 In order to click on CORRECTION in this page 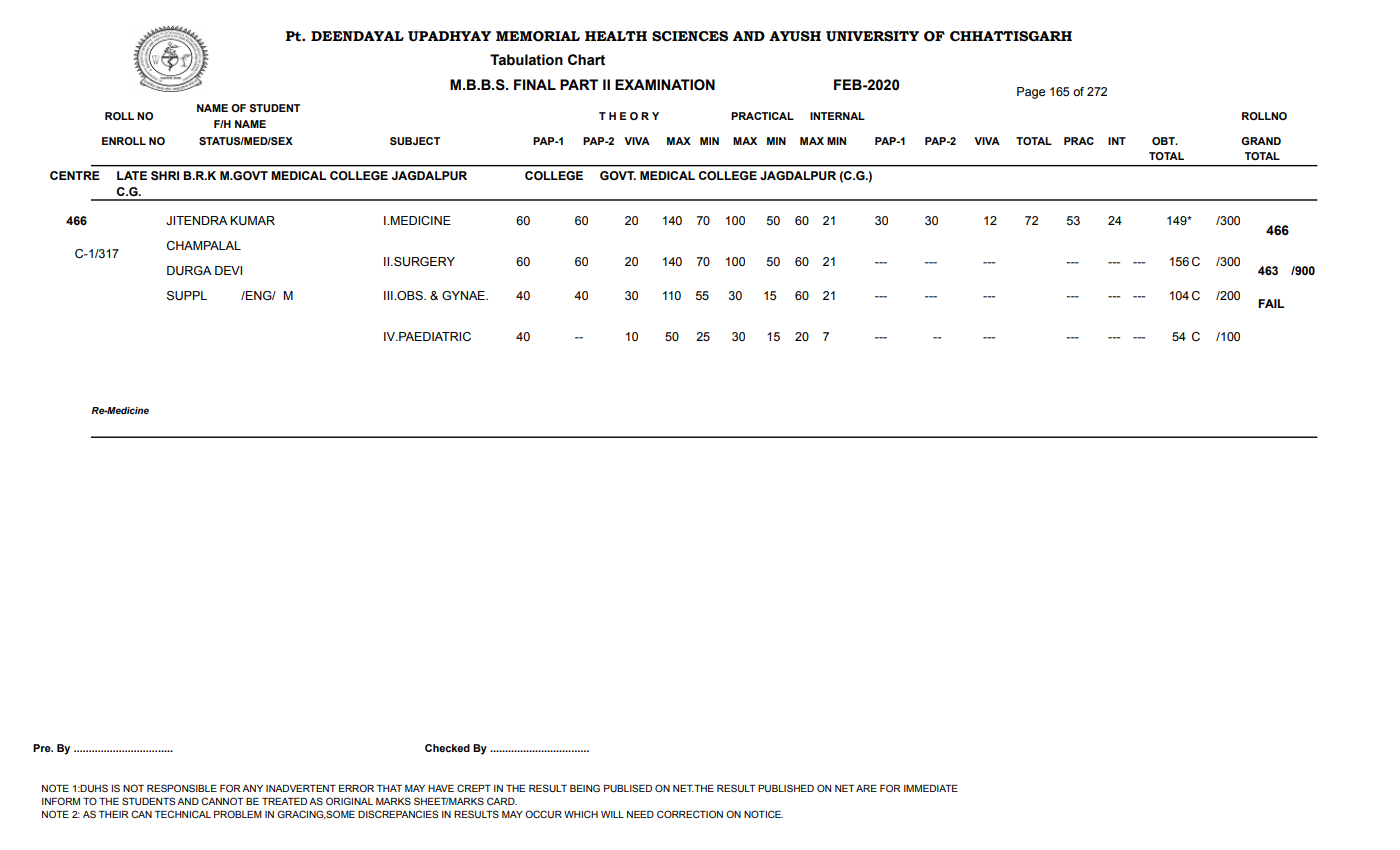, I will do `click(690, 814)`.
